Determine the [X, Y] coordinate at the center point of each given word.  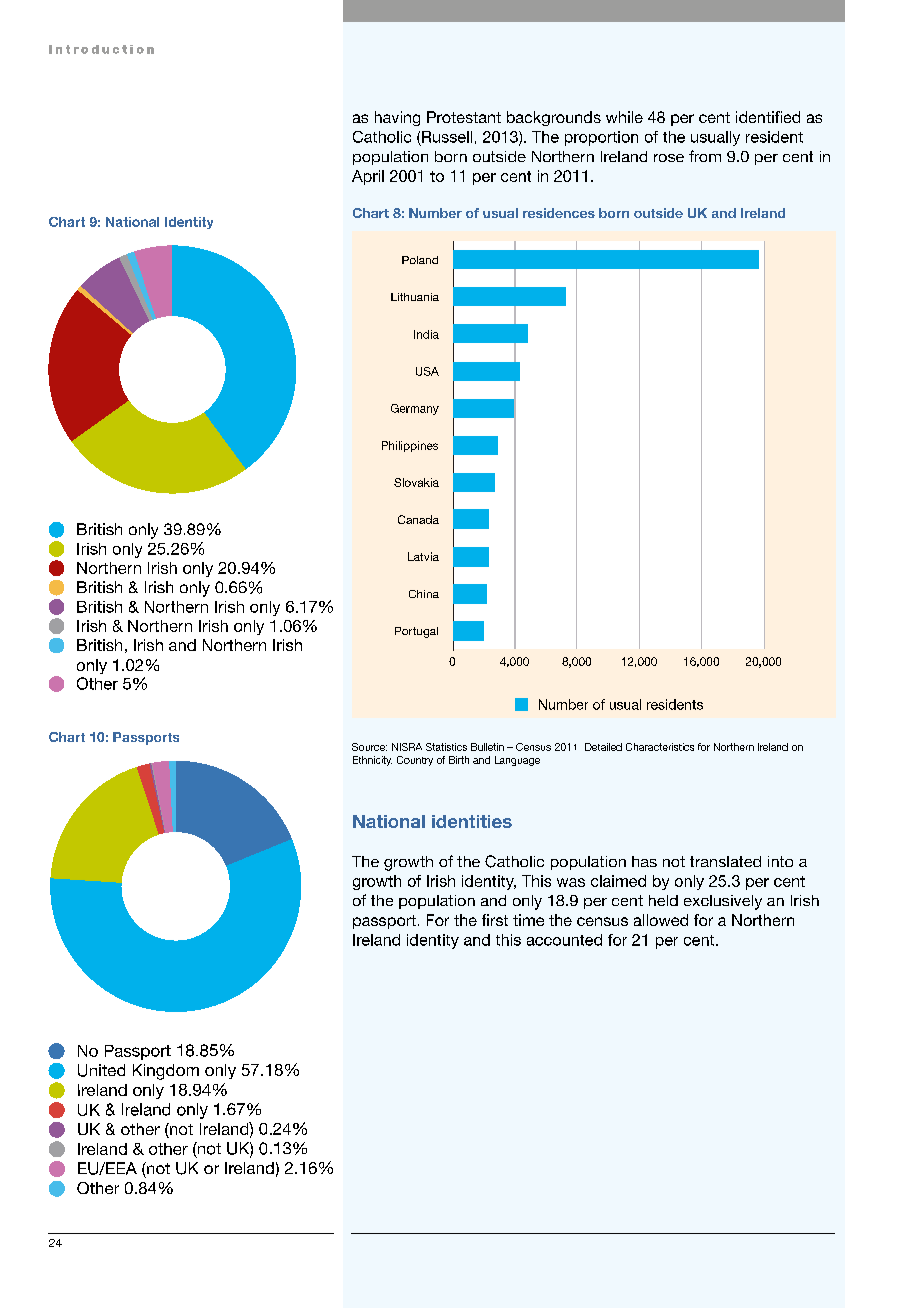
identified [768, 117]
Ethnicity [372, 761]
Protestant [464, 117]
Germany [415, 409]
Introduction [101, 49]
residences [559, 213]
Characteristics [660, 747]
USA [427, 371]
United [101, 1070]
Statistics [446, 747]
